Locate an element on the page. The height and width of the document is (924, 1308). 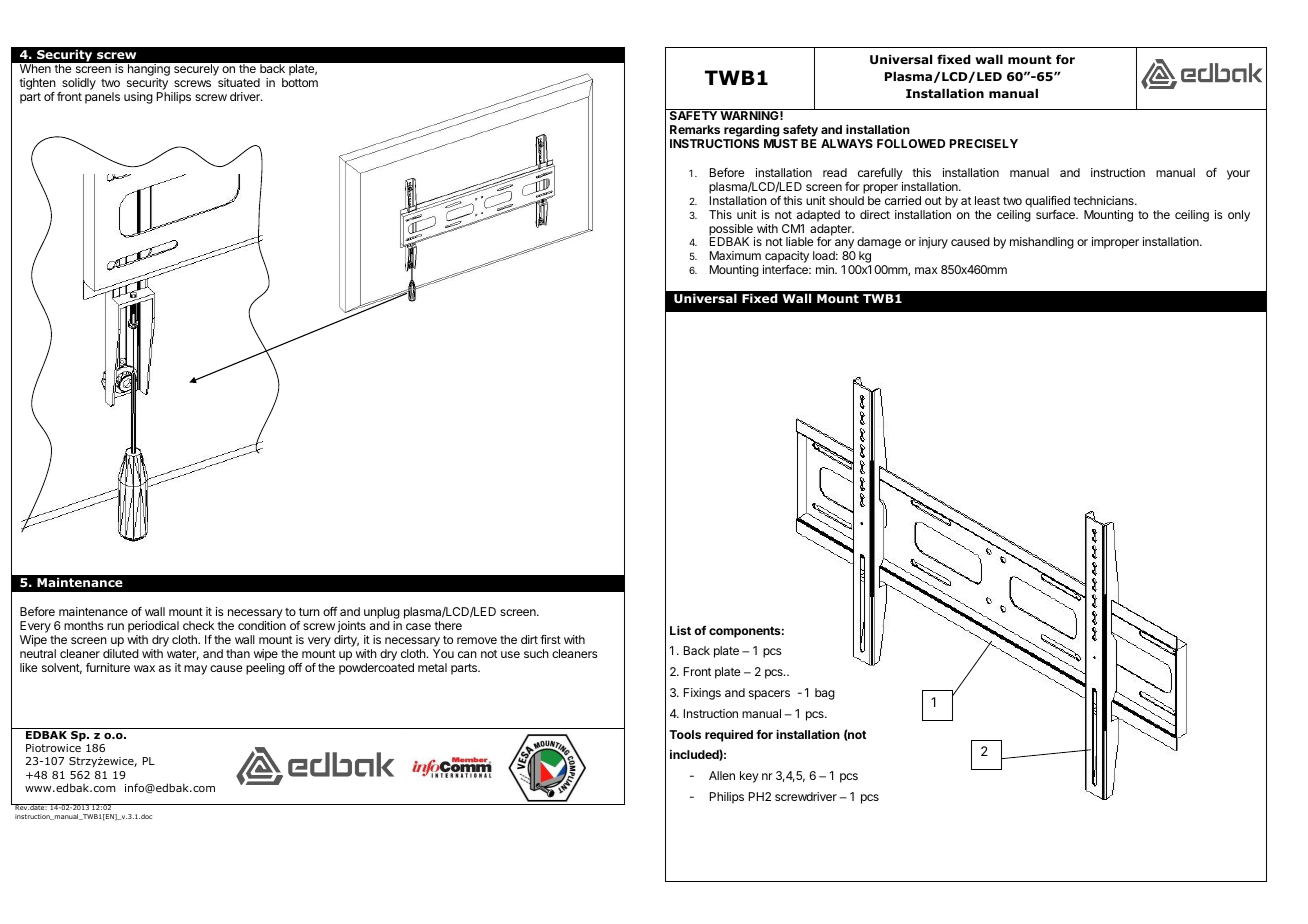
Maximum is located at coordinates (735, 255).
